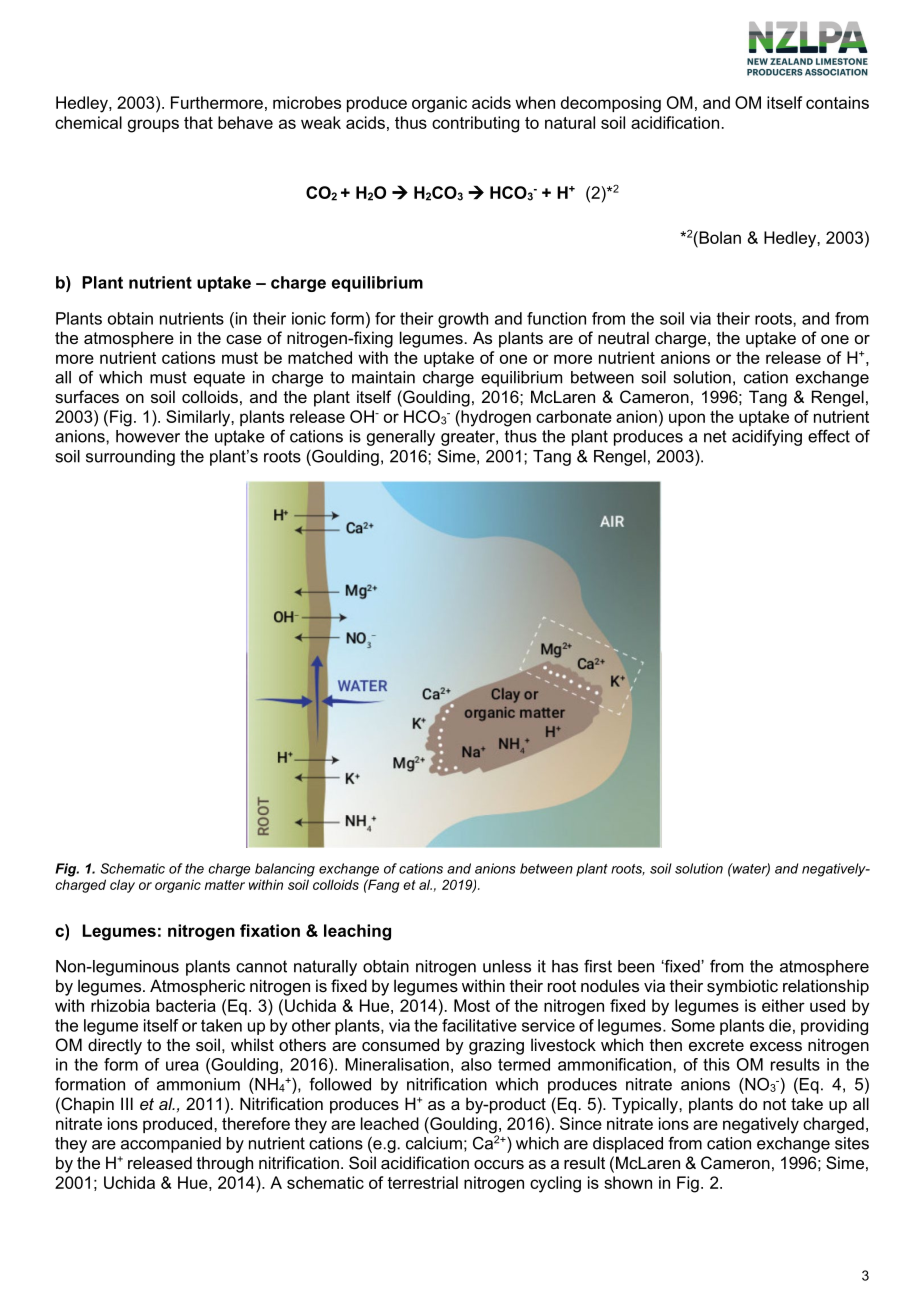  What do you see at coordinates (852, 1143) in the screenshot?
I see `sites` at bounding box center [852, 1143].
